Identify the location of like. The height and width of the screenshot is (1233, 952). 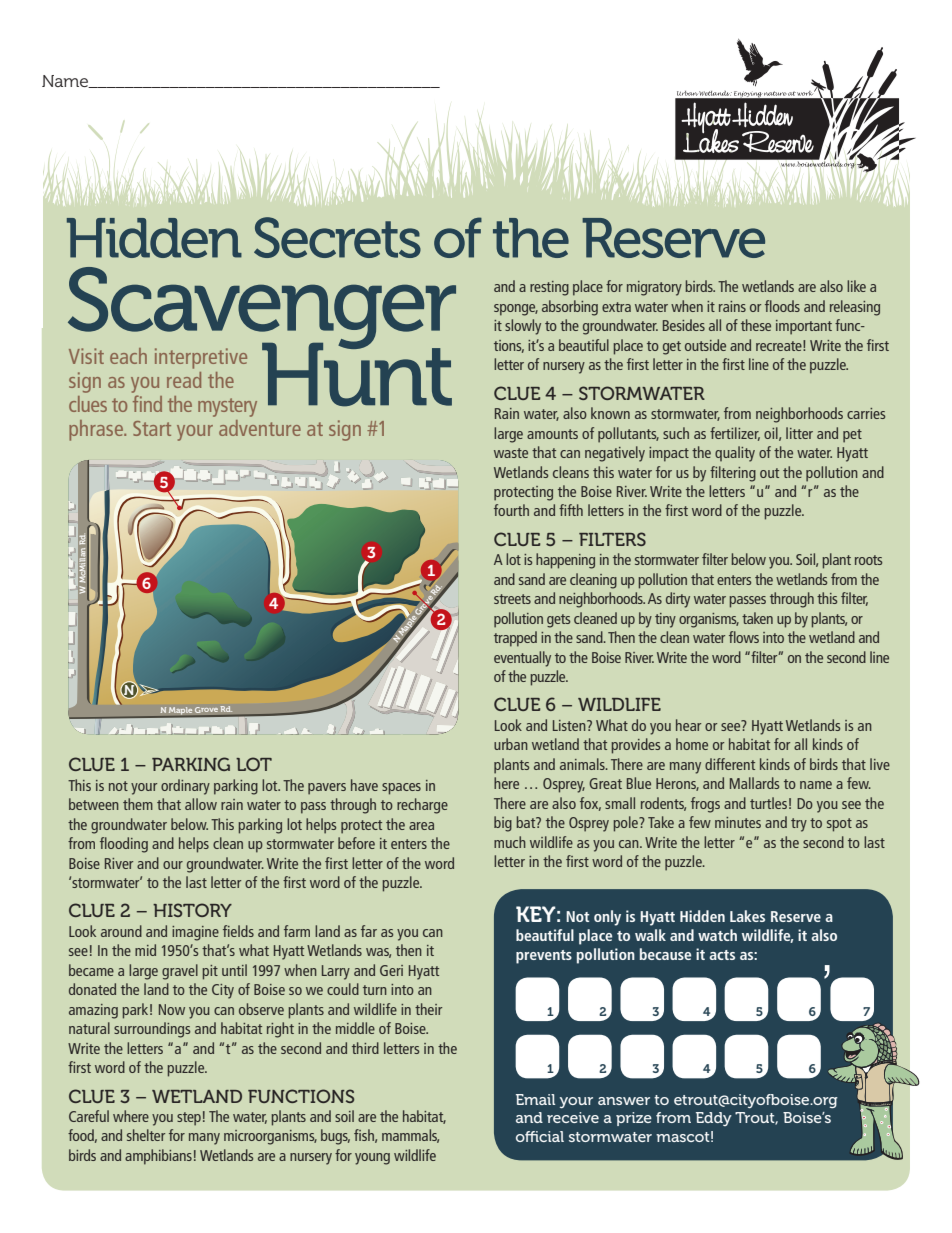
(856, 286).
